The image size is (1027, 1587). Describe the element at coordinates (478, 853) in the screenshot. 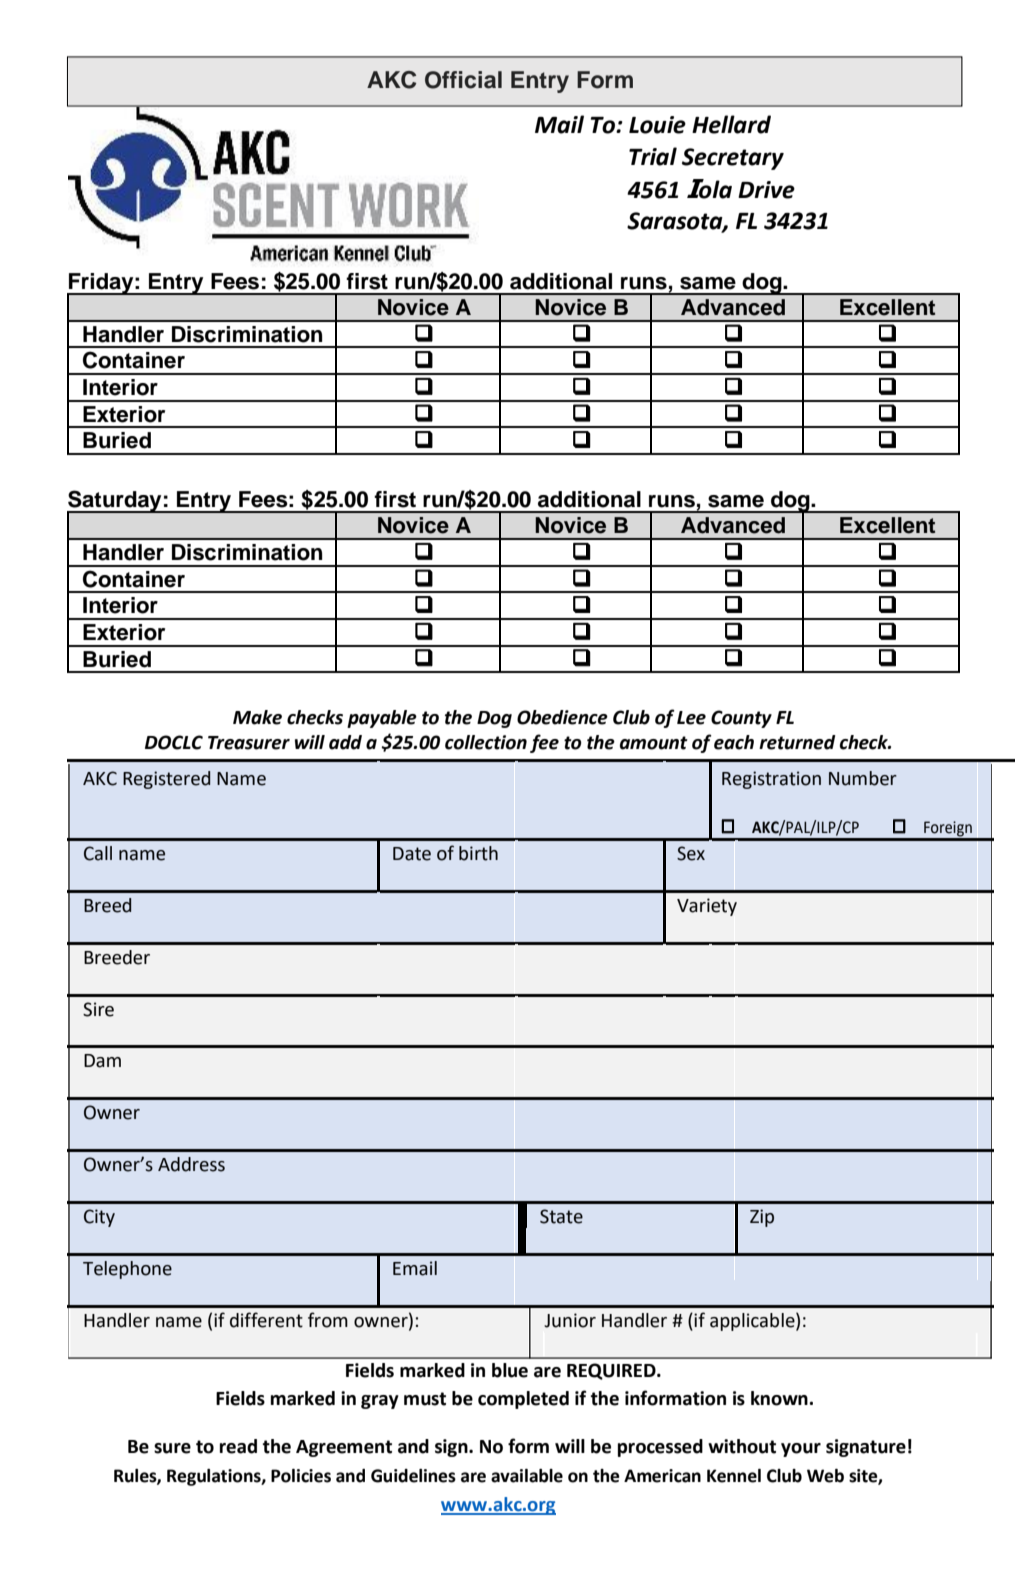

I see `birth` at that location.
